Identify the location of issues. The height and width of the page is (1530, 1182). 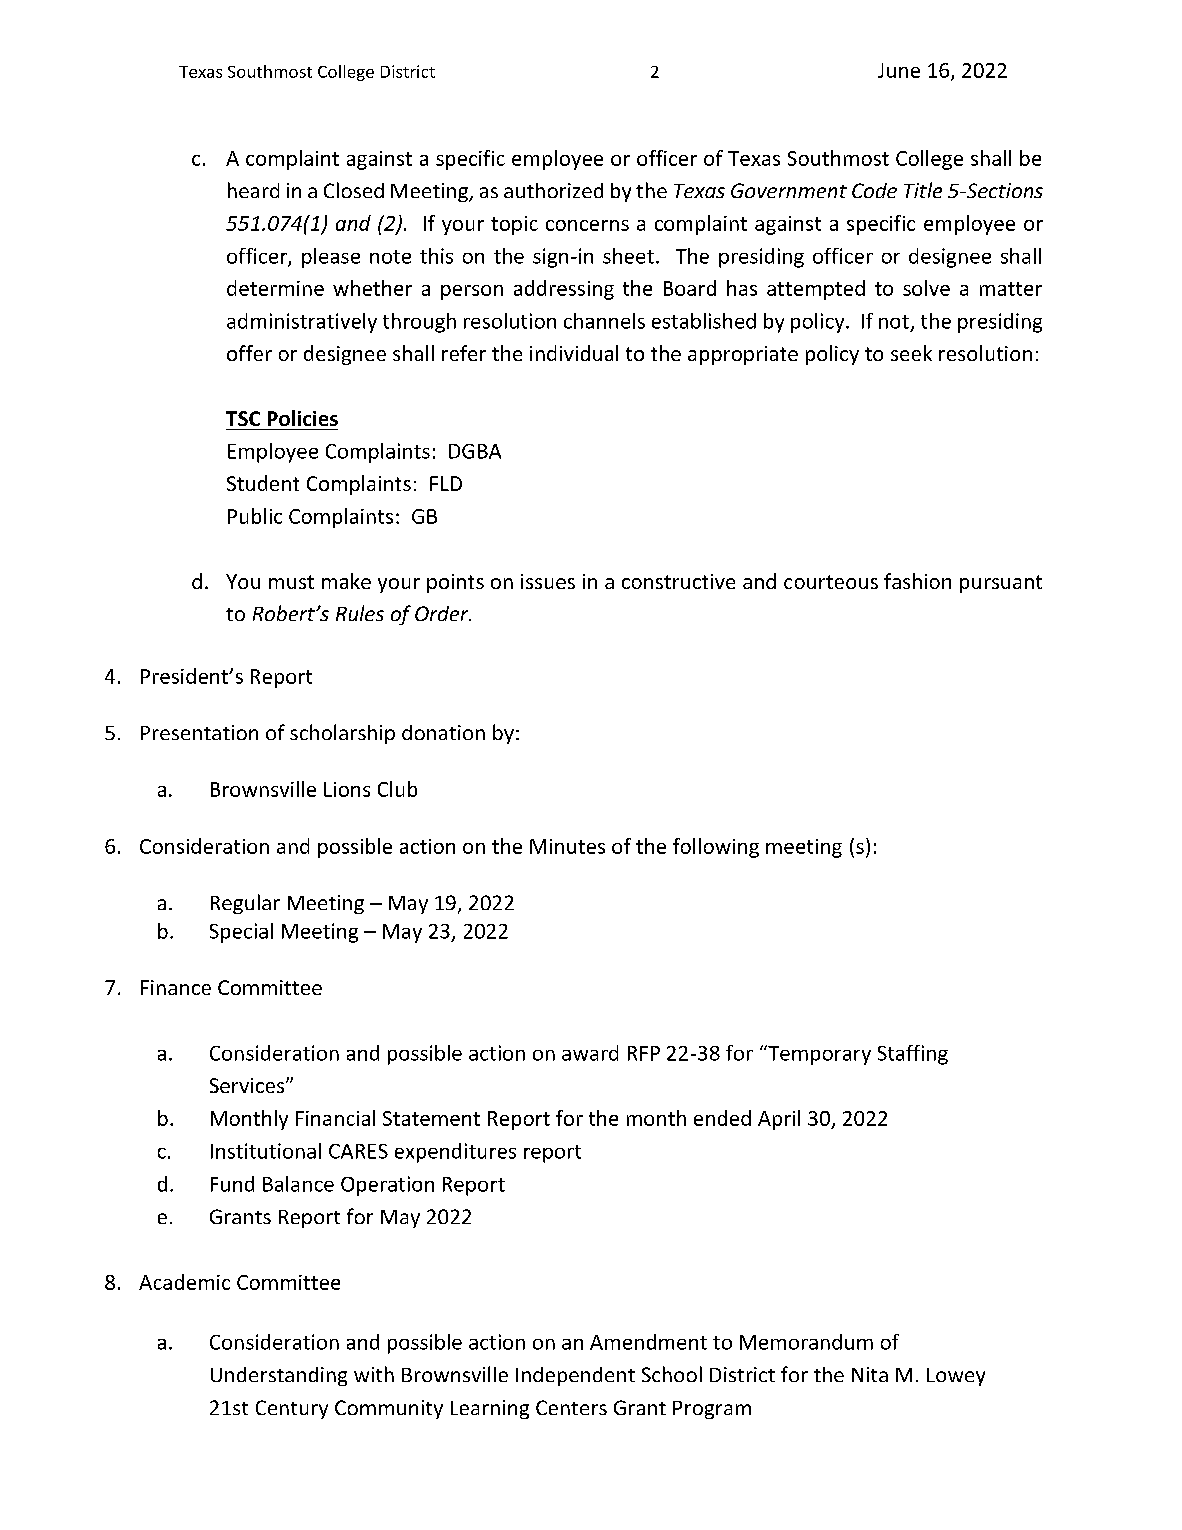
(548, 581).
